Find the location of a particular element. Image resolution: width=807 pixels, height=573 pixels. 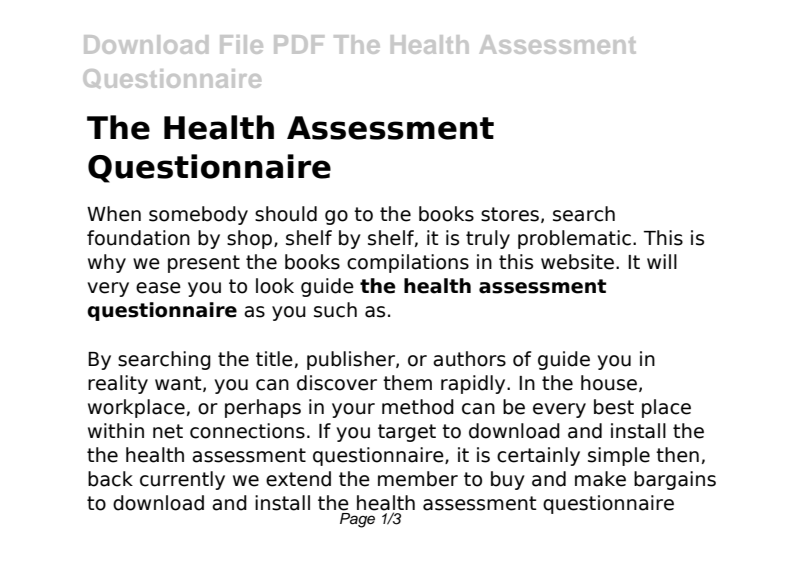

member is located at coordinates (418, 479).
